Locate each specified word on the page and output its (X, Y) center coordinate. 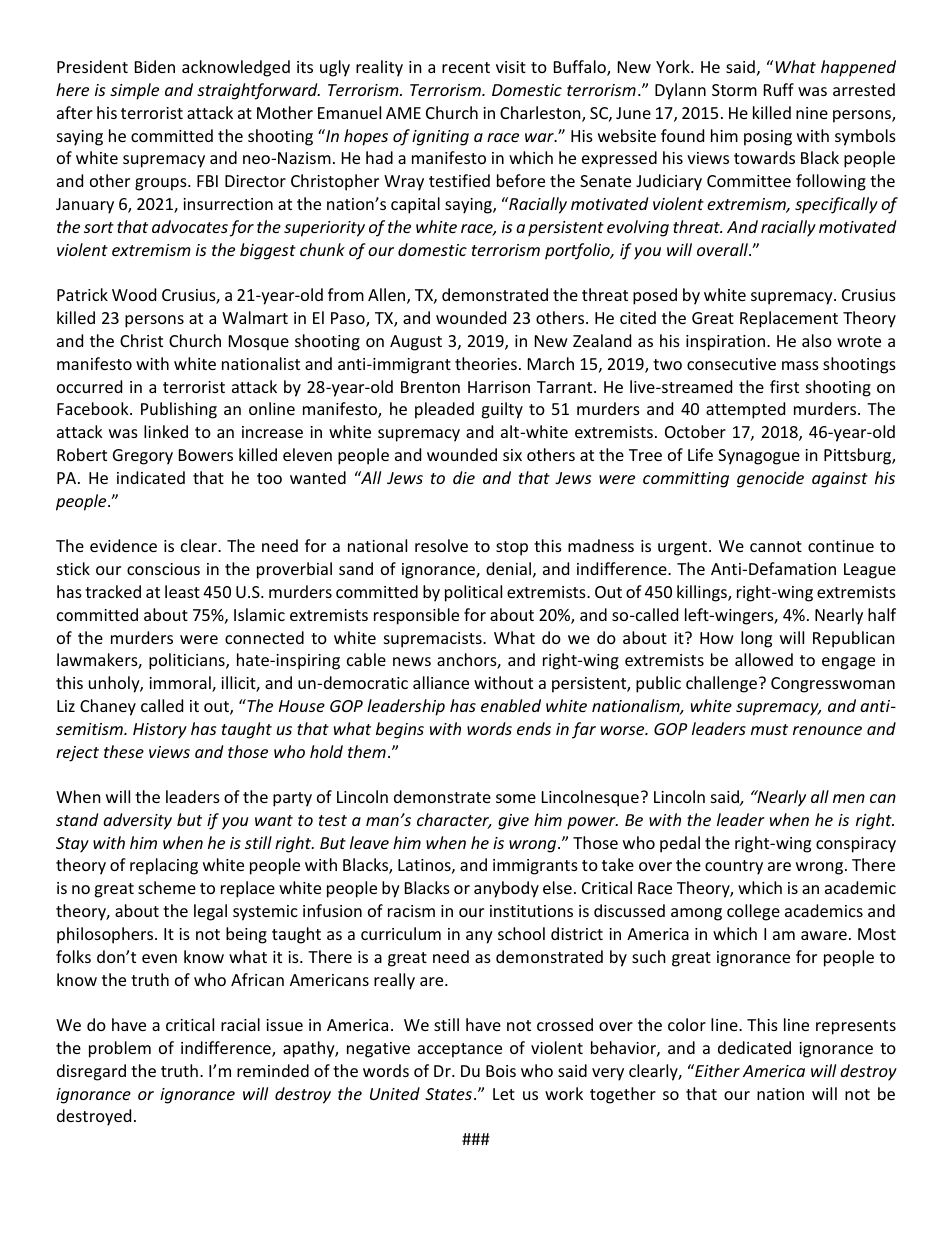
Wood (134, 294)
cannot (776, 546)
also (817, 340)
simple (134, 91)
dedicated (754, 1047)
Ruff (779, 89)
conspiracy (856, 845)
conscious (163, 569)
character (454, 821)
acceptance (460, 1050)
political (473, 593)
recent (466, 67)
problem (120, 1049)
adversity (137, 821)
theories (486, 363)
